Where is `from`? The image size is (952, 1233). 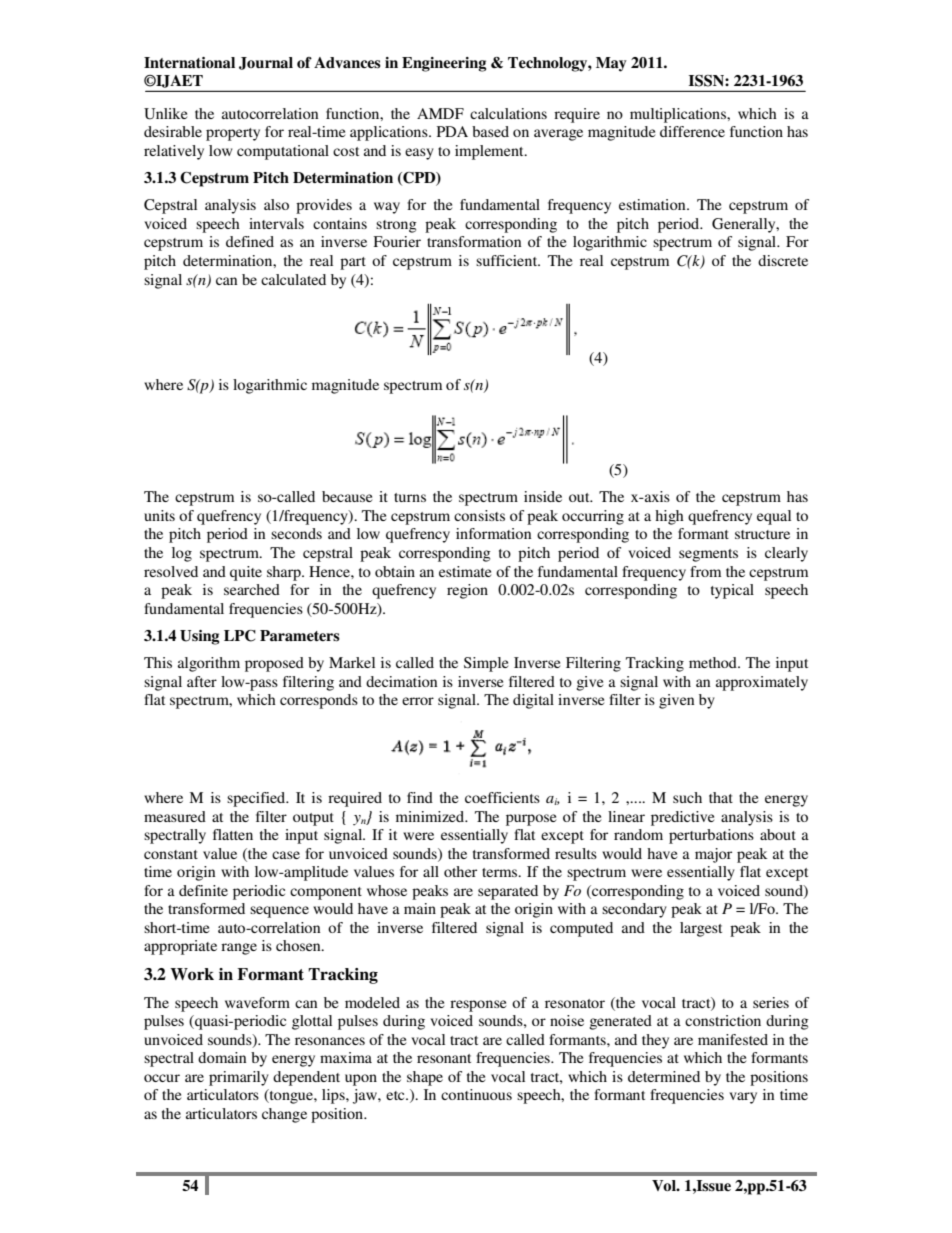 from is located at coordinates (705, 571).
